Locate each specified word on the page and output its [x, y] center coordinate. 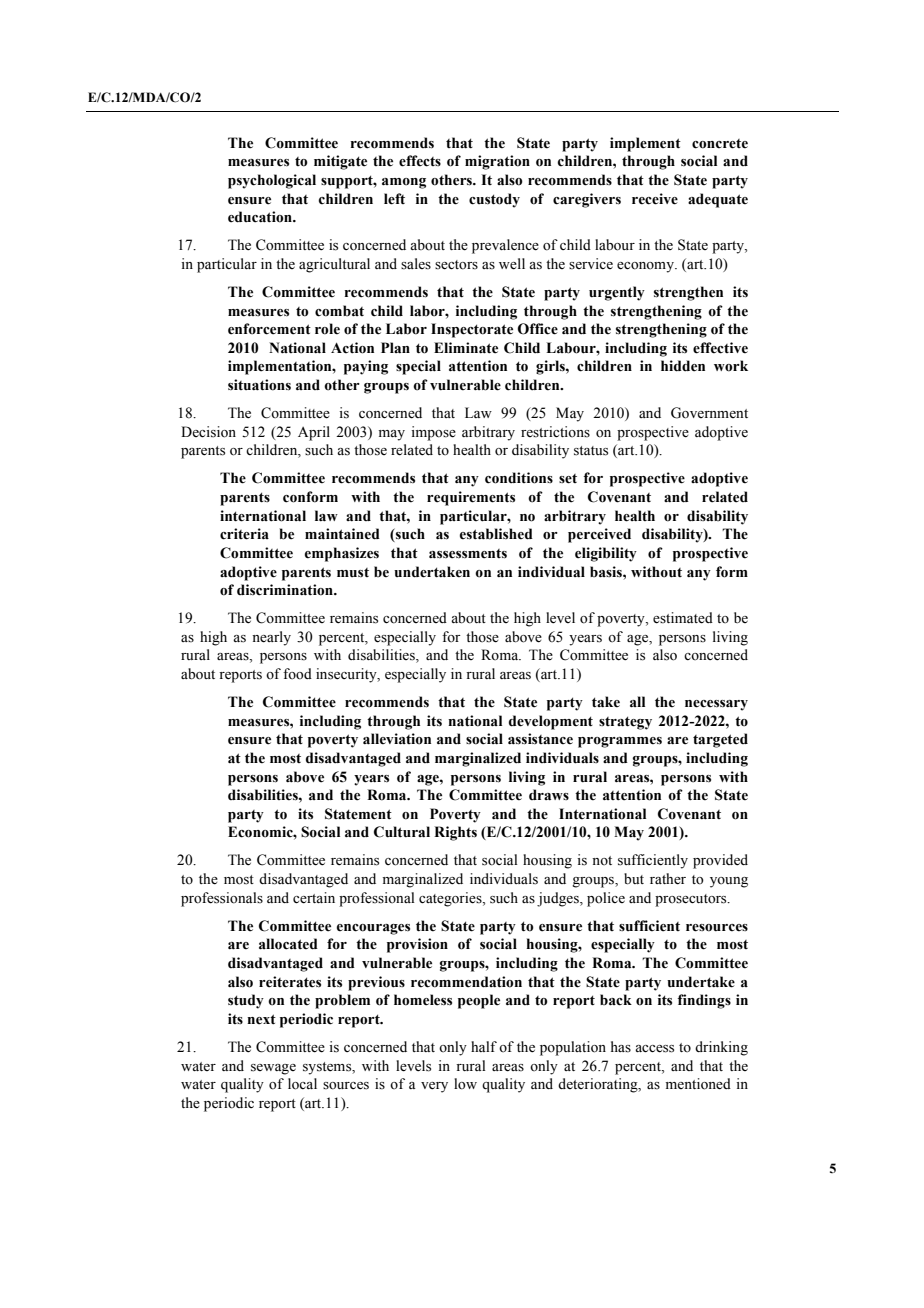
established [496, 534]
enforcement [269, 329]
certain [314, 898]
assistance [540, 739]
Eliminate [466, 348]
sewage [273, 1069]
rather [668, 879]
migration [497, 162]
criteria [244, 534]
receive [655, 199]
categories [451, 899]
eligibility [606, 554]
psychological [272, 181]
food [297, 674]
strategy [625, 723]
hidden [683, 366]
